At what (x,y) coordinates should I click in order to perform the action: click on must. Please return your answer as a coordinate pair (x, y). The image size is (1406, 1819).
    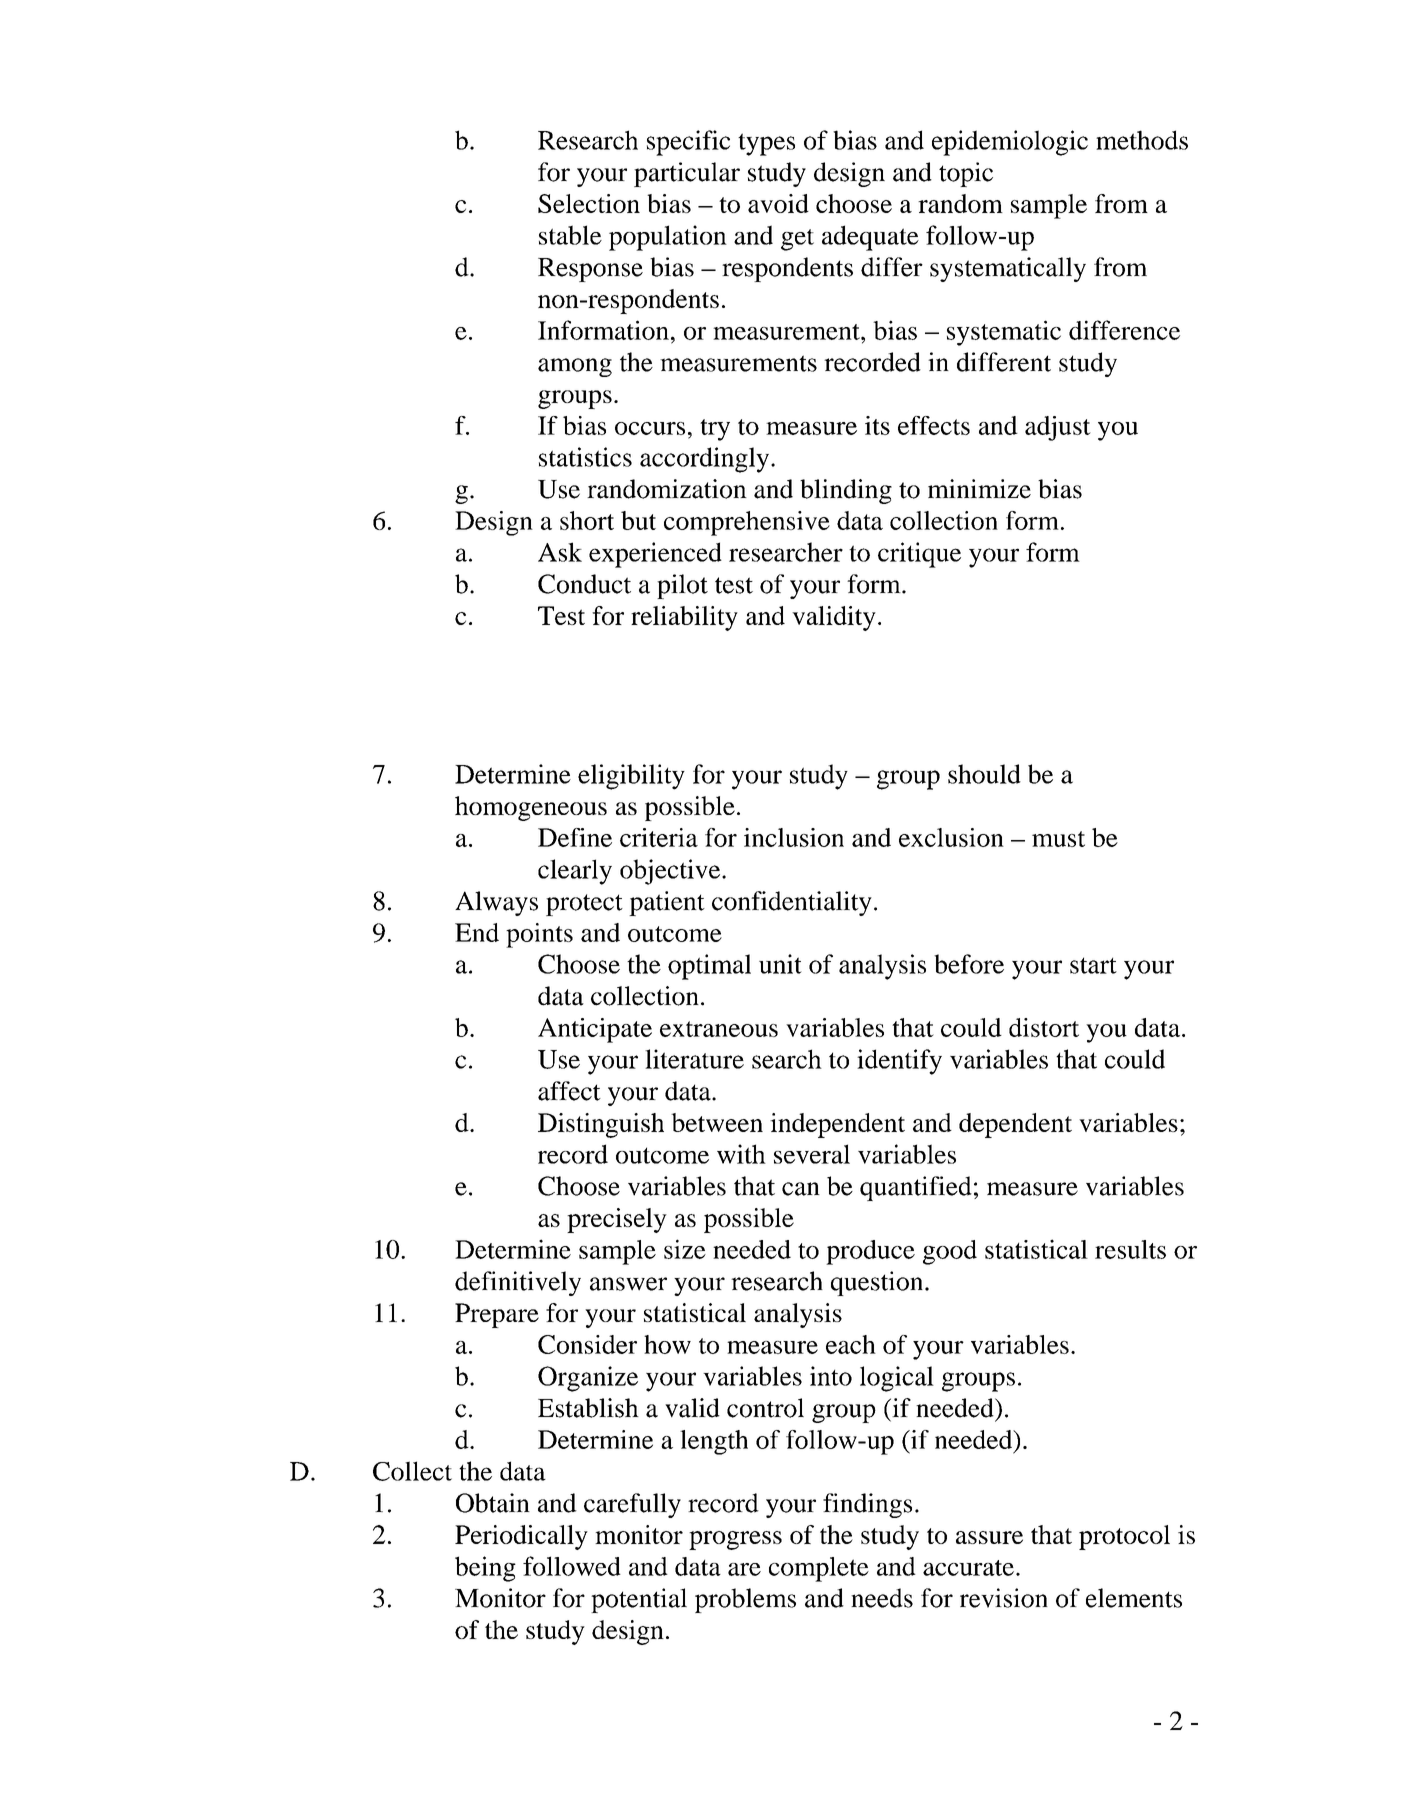
    Looking at the image, I should click on (1058, 839).
